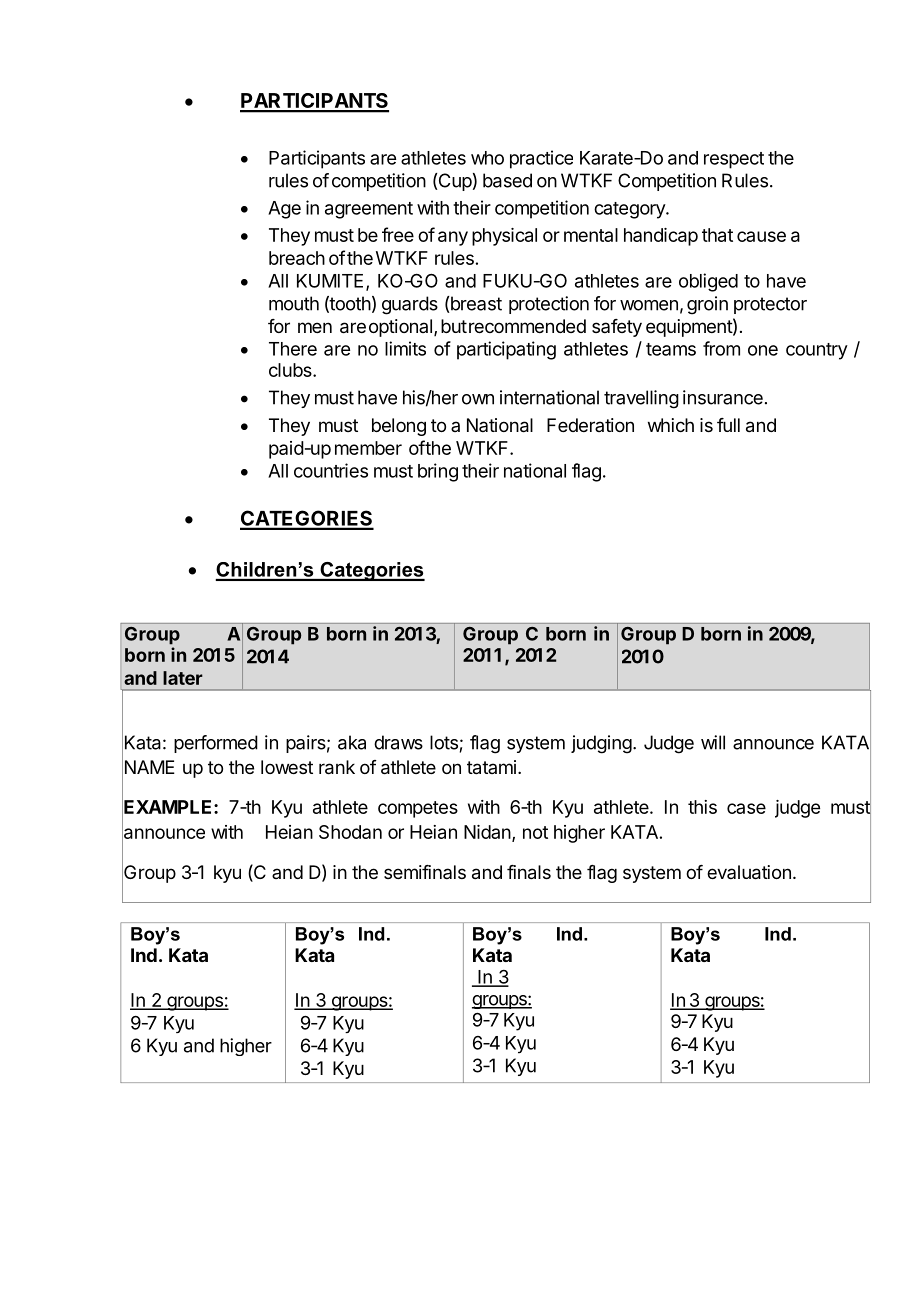 This screenshot has height=1308, width=924. Describe the element at coordinates (438, 472) in the screenshot. I see `bring` at that location.
